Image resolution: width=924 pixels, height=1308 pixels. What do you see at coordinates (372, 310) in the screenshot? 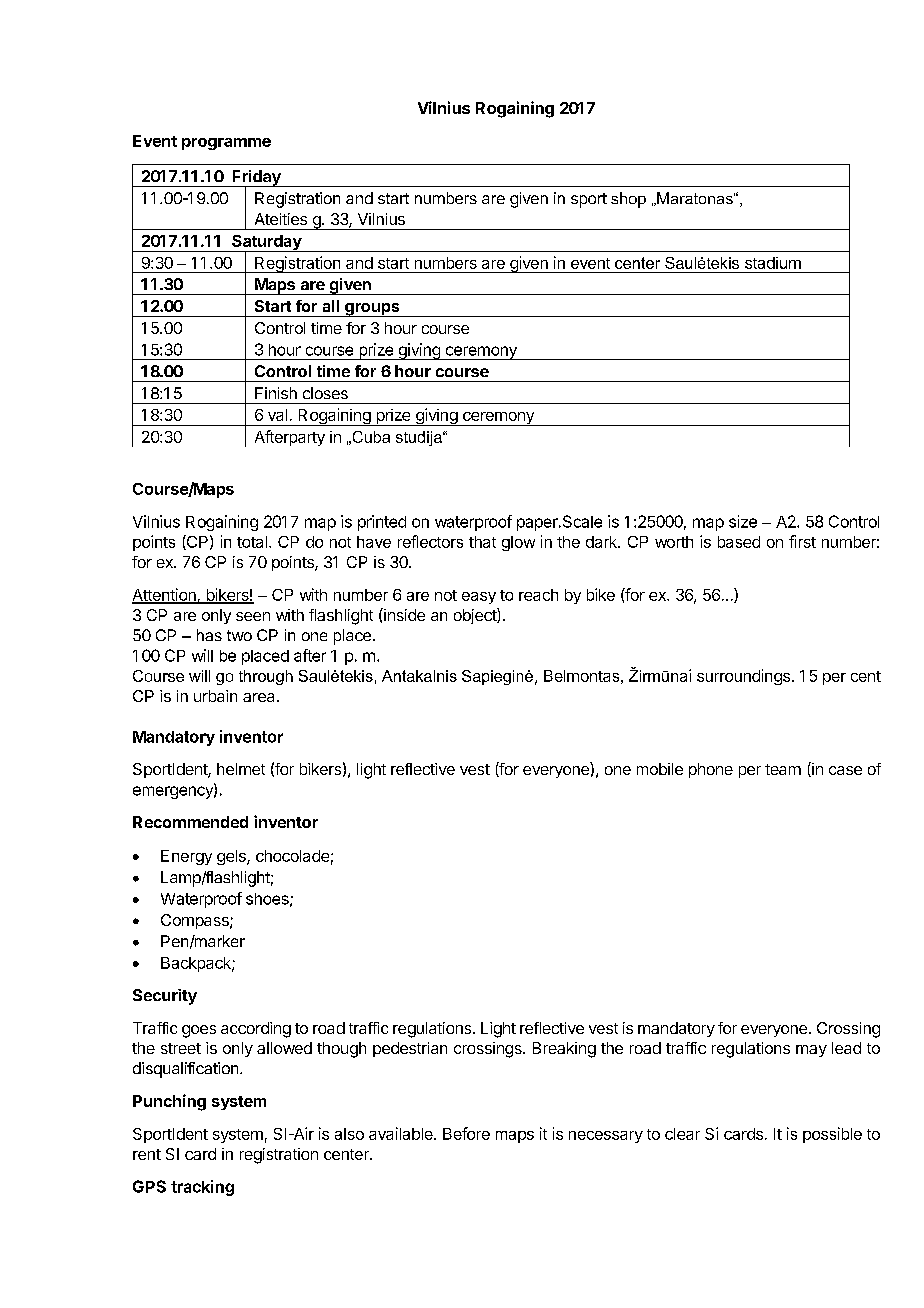
I see `groups` at bounding box center [372, 310].
